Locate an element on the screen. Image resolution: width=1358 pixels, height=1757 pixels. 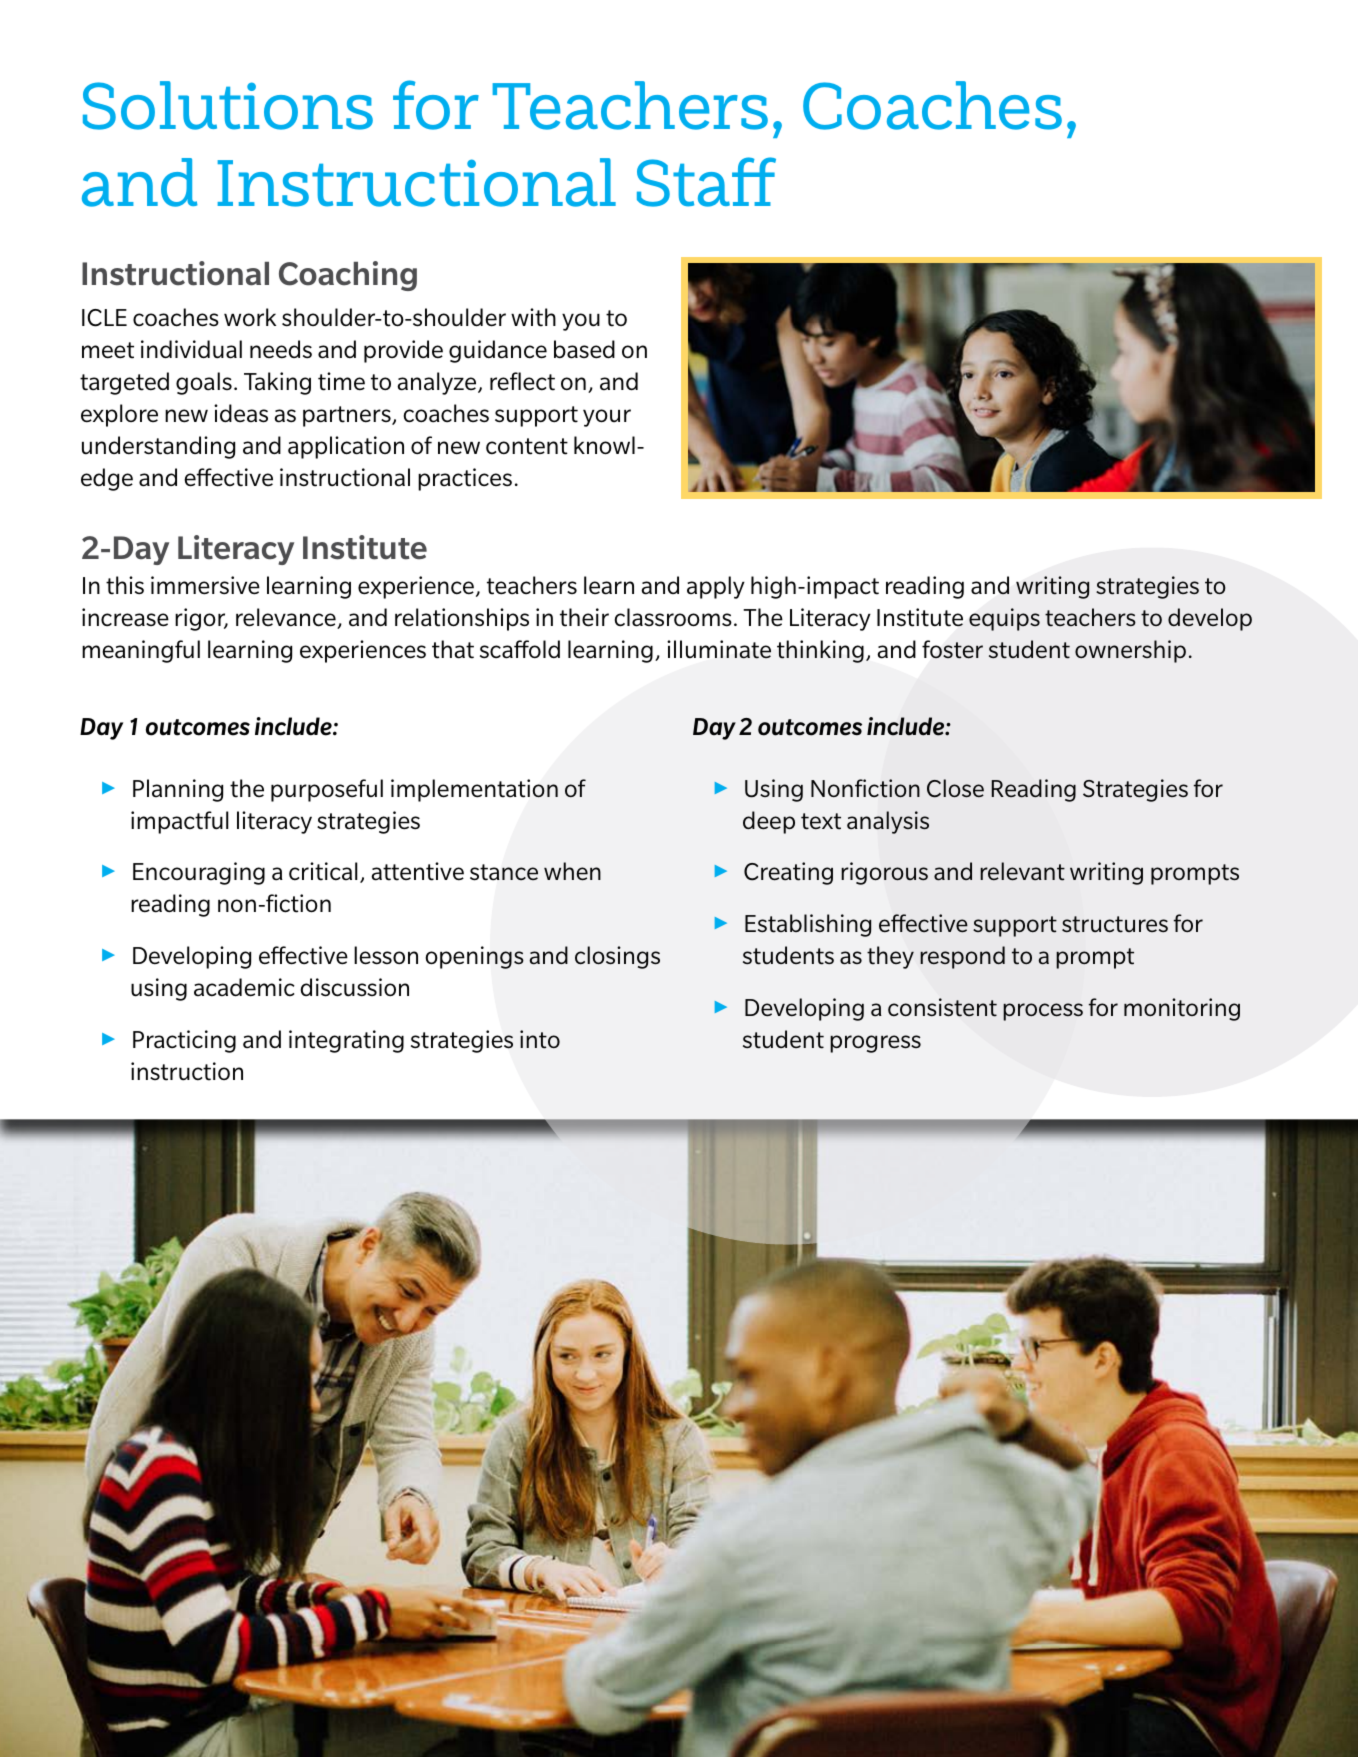
with is located at coordinates (533, 317).
